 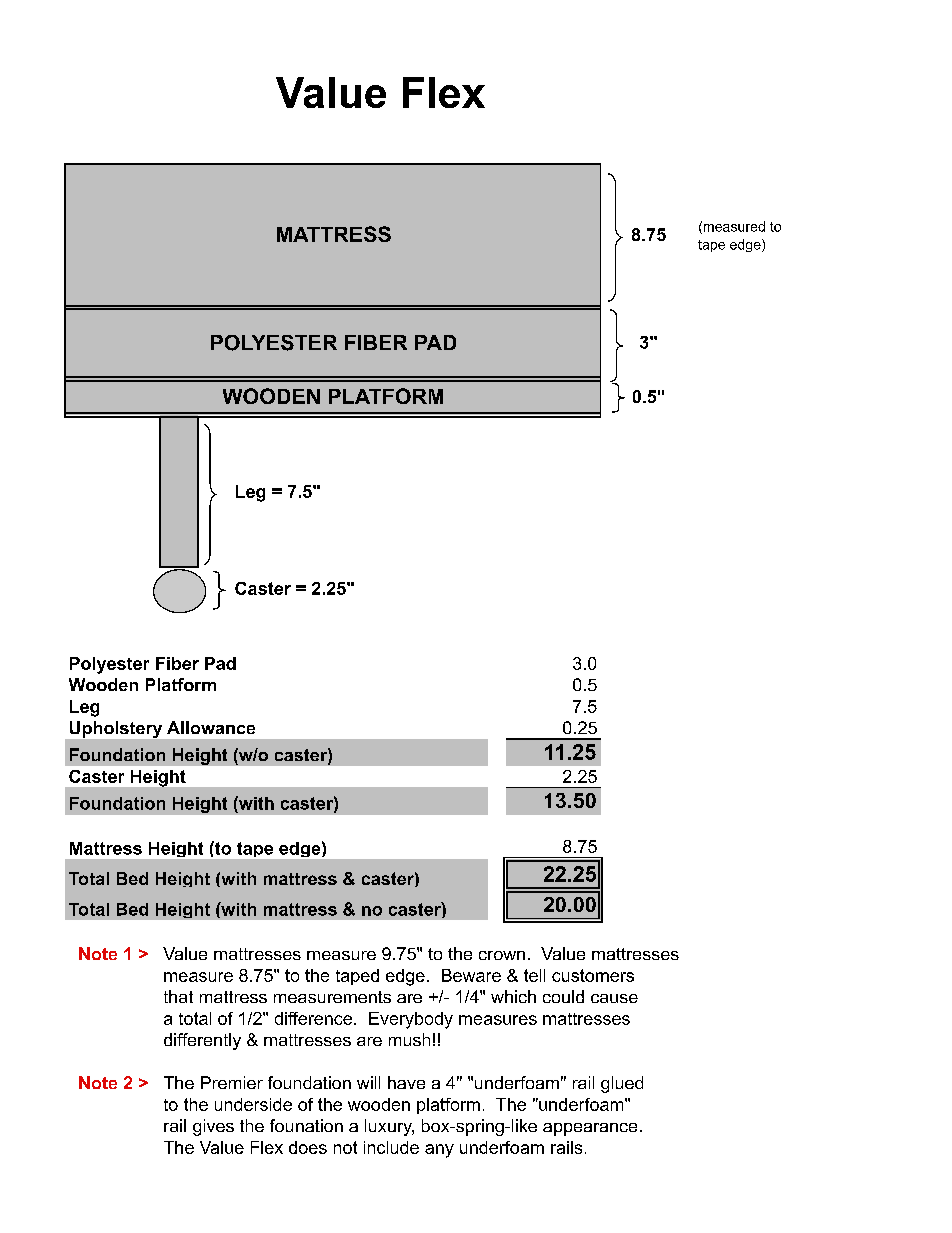 What do you see at coordinates (471, 975) in the screenshot?
I see `Beware` at bounding box center [471, 975].
